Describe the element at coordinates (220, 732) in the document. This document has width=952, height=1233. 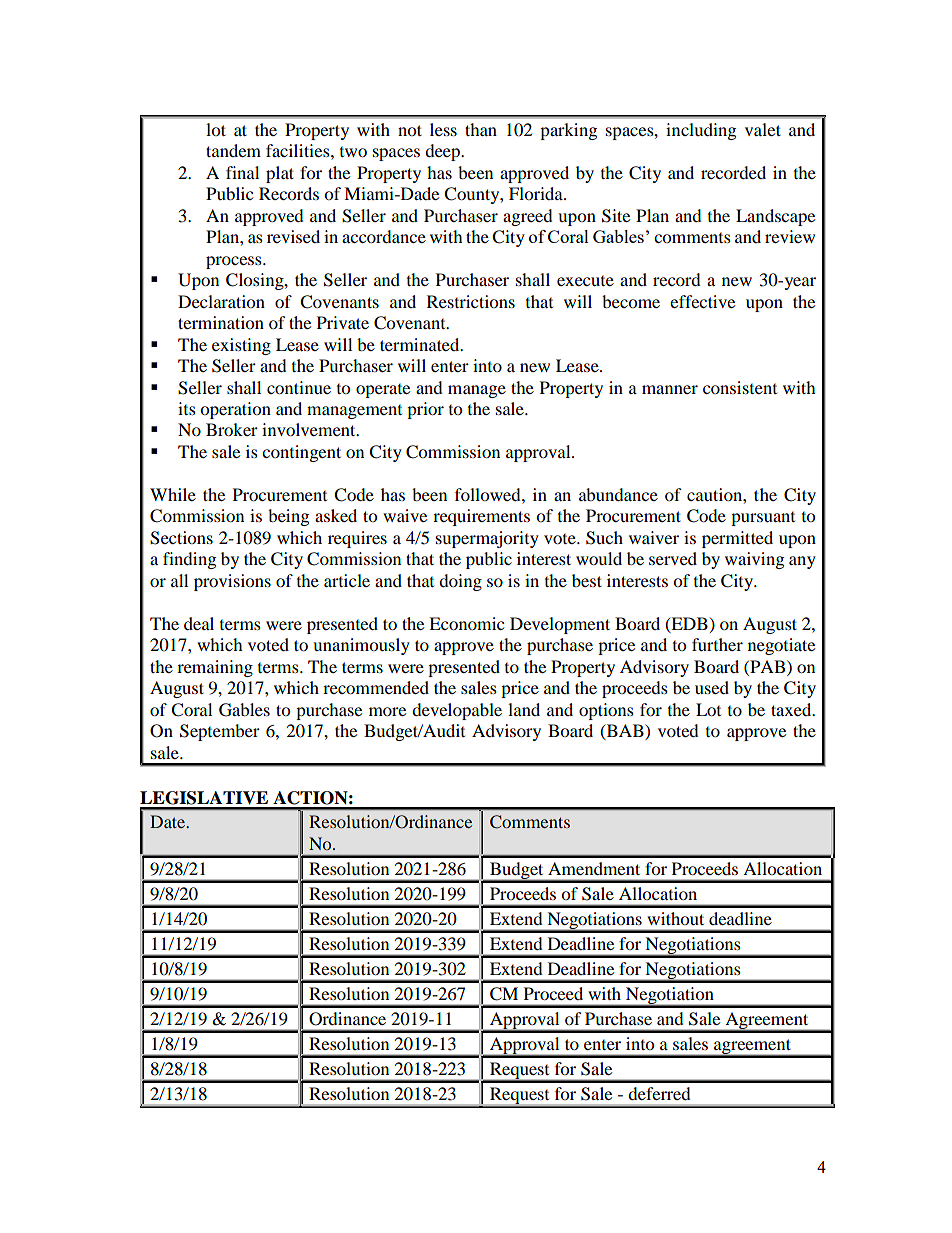
I see `September` at that location.
